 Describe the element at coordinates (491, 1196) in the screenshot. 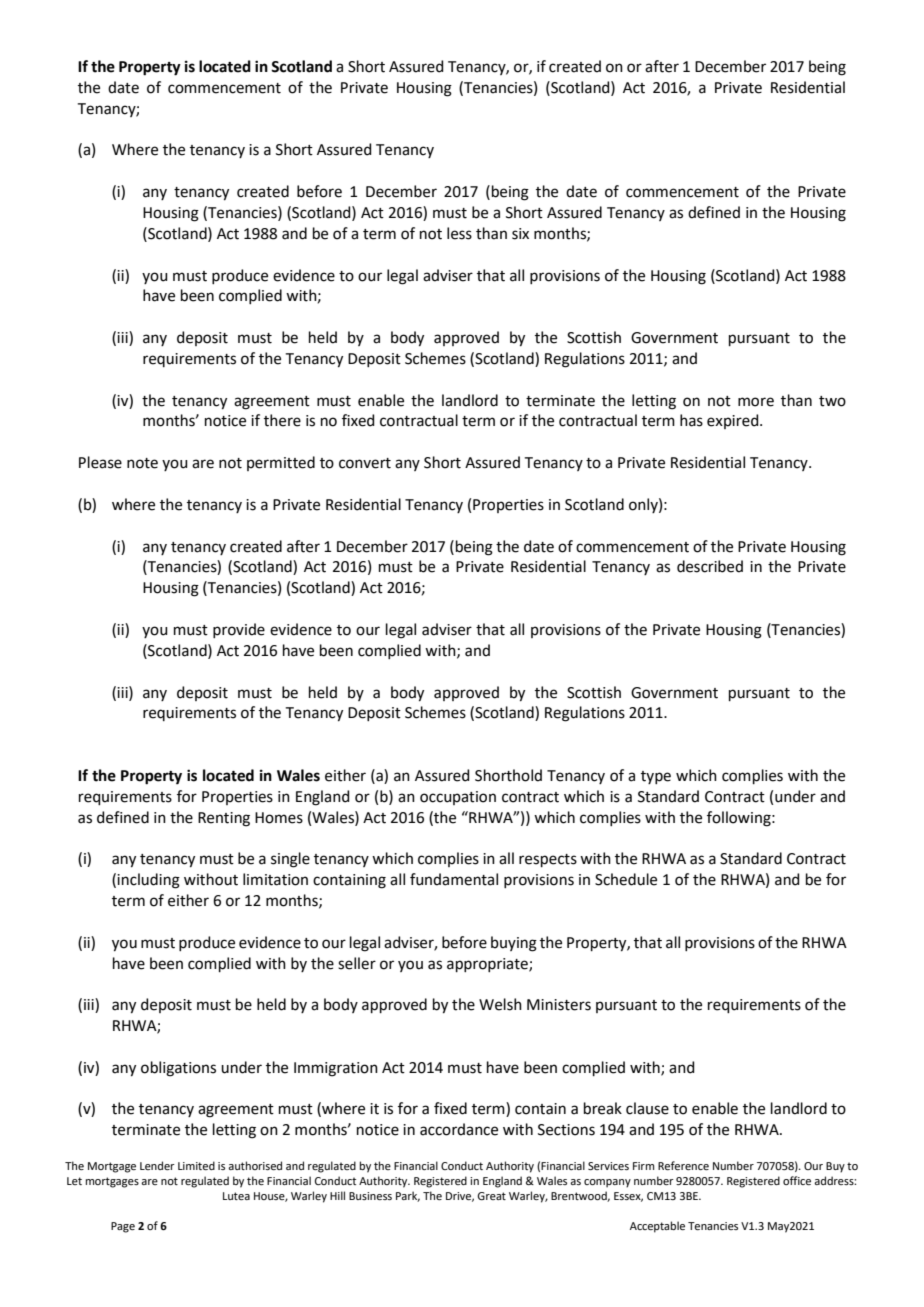

I see `Great` at that location.
